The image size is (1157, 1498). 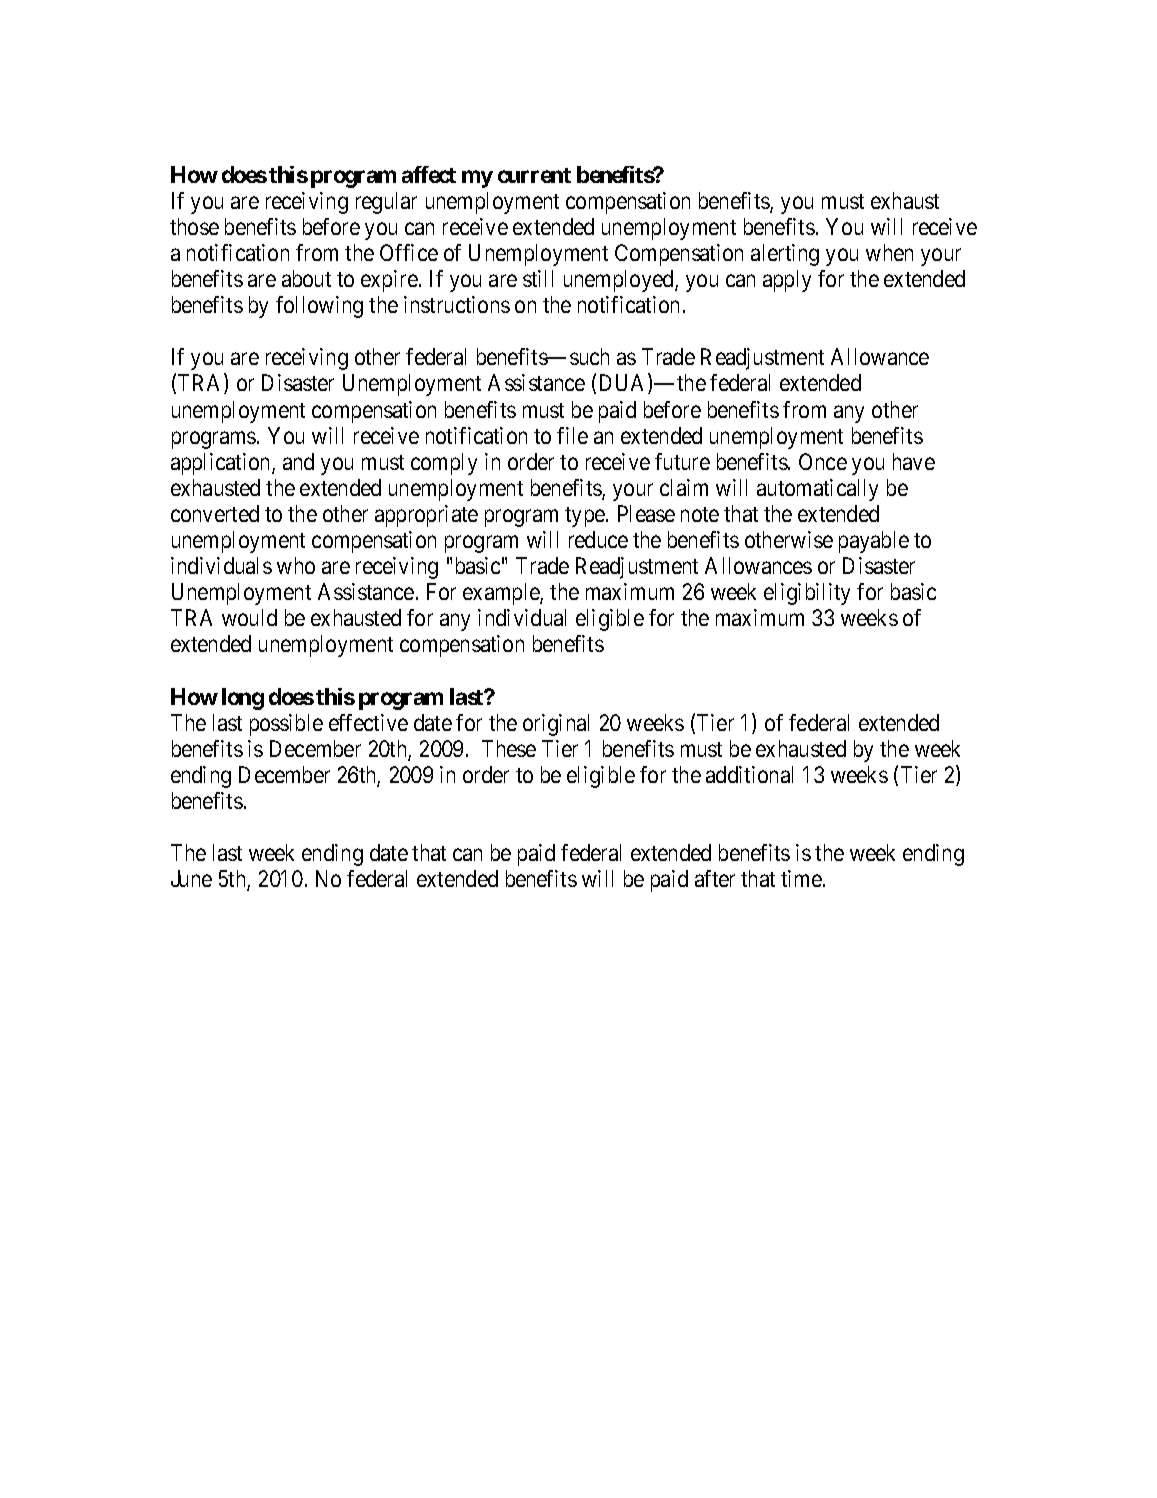 I want to click on would, so click(x=249, y=617).
